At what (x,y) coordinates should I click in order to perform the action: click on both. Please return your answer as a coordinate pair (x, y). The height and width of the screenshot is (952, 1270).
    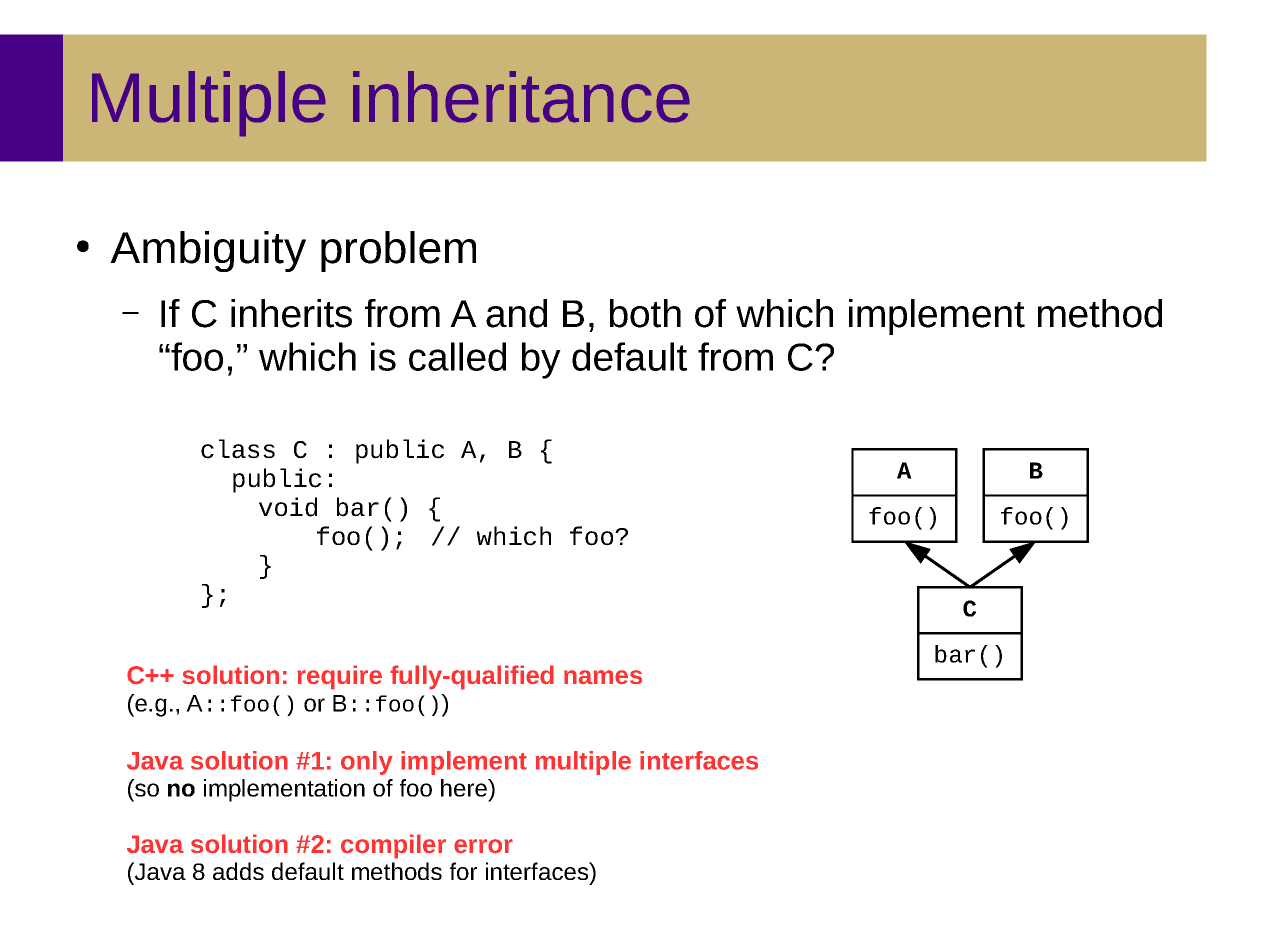
    Looking at the image, I should click on (645, 313).
